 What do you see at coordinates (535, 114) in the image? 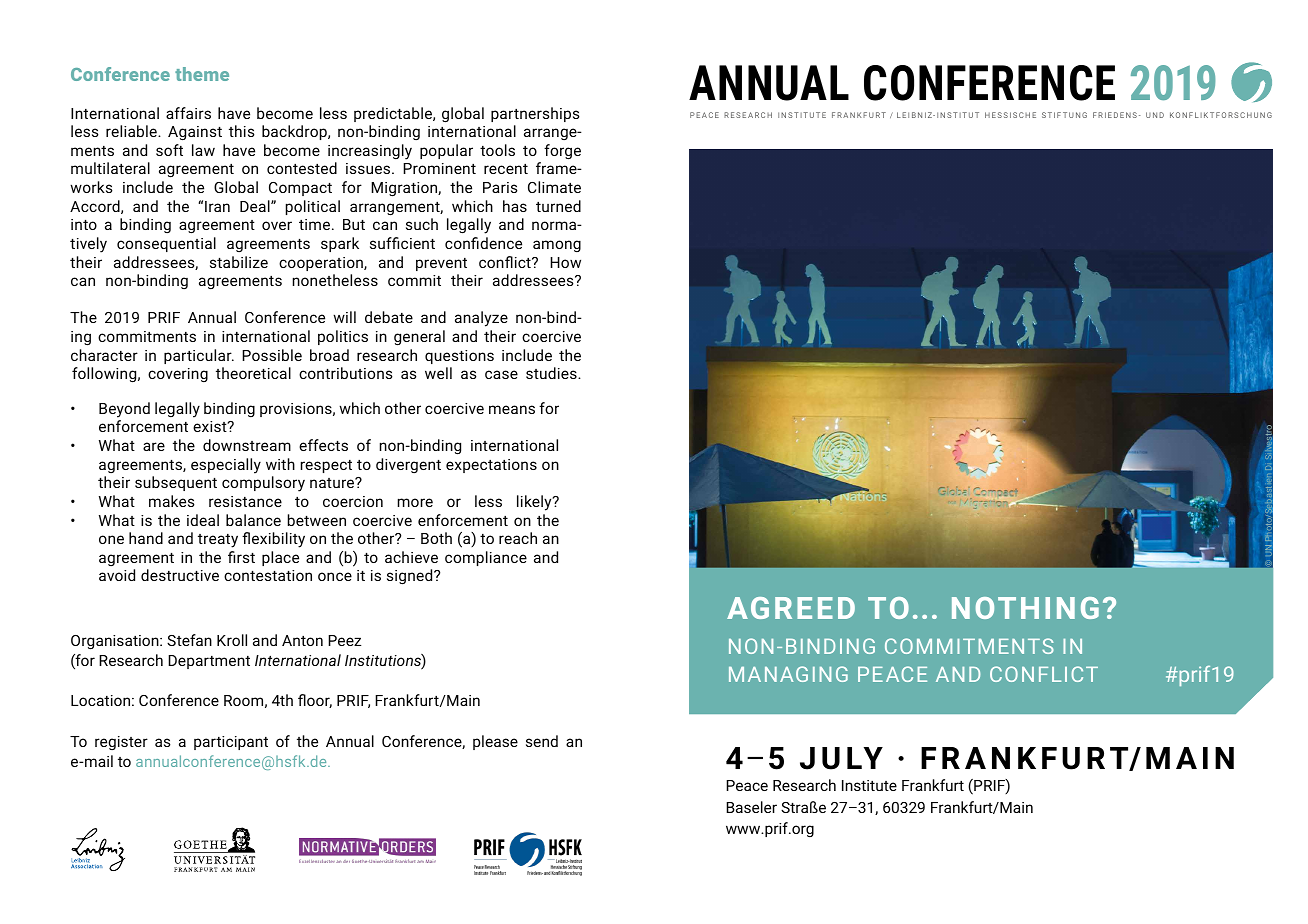
I see `partnerships` at bounding box center [535, 114].
